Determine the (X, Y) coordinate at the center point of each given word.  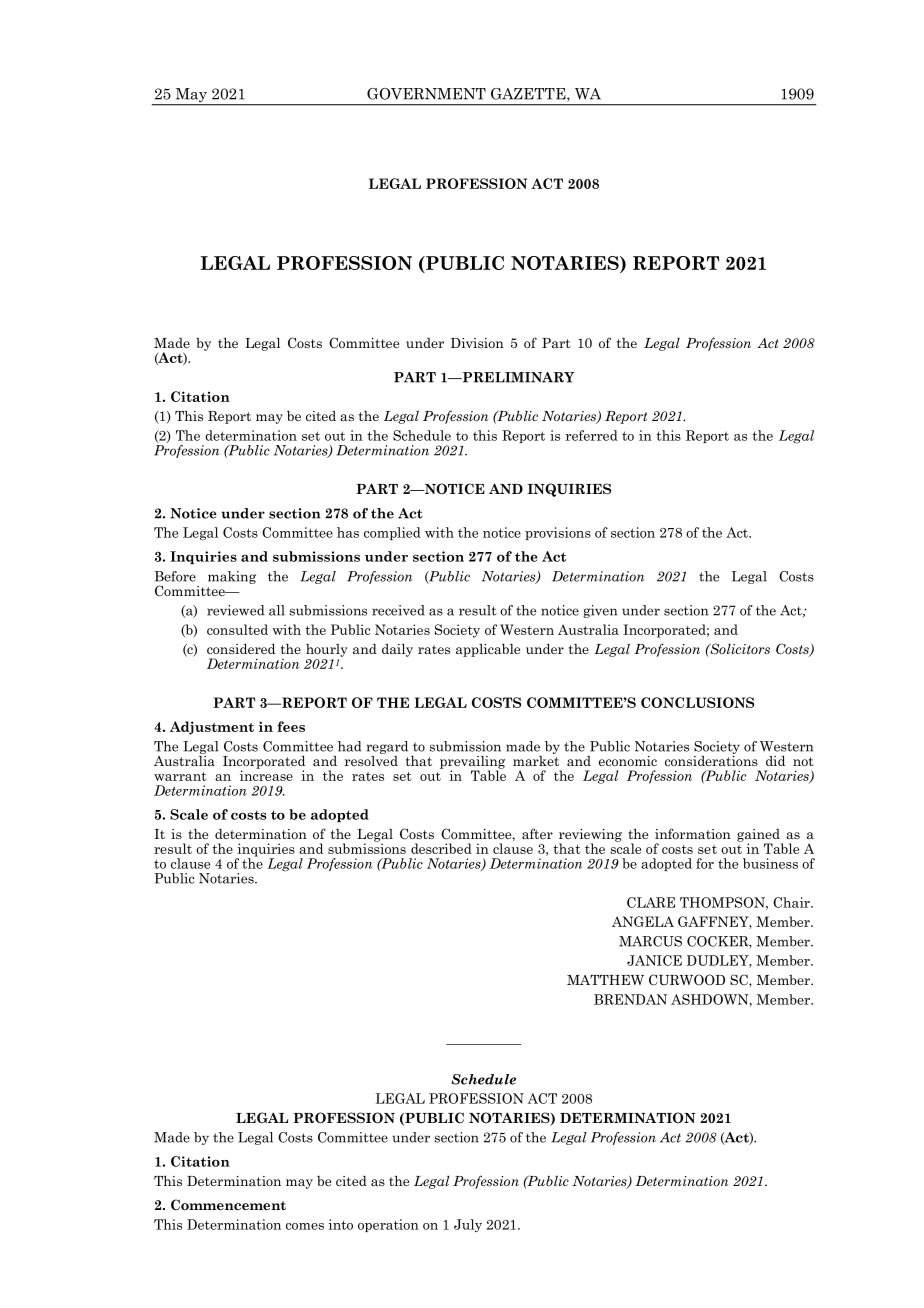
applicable (488, 650)
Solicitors (739, 649)
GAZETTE (529, 95)
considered (241, 649)
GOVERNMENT (426, 94)
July (468, 1225)
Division (477, 343)
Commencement (228, 1204)
